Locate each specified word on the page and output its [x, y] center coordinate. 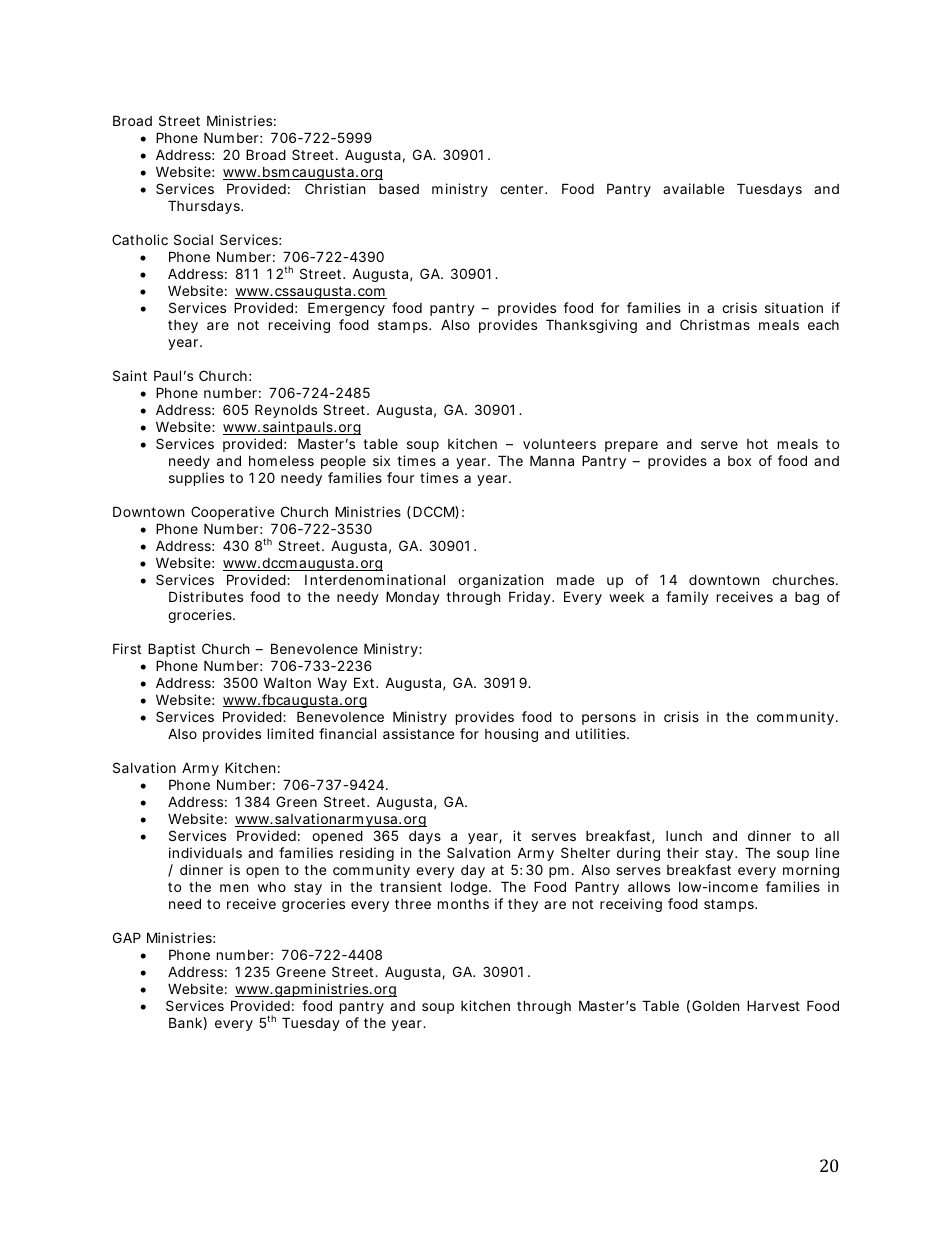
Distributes [206, 596]
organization [500, 583]
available [693, 188]
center [523, 189]
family [687, 598]
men [234, 888]
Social [193, 239]
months [463, 904]
